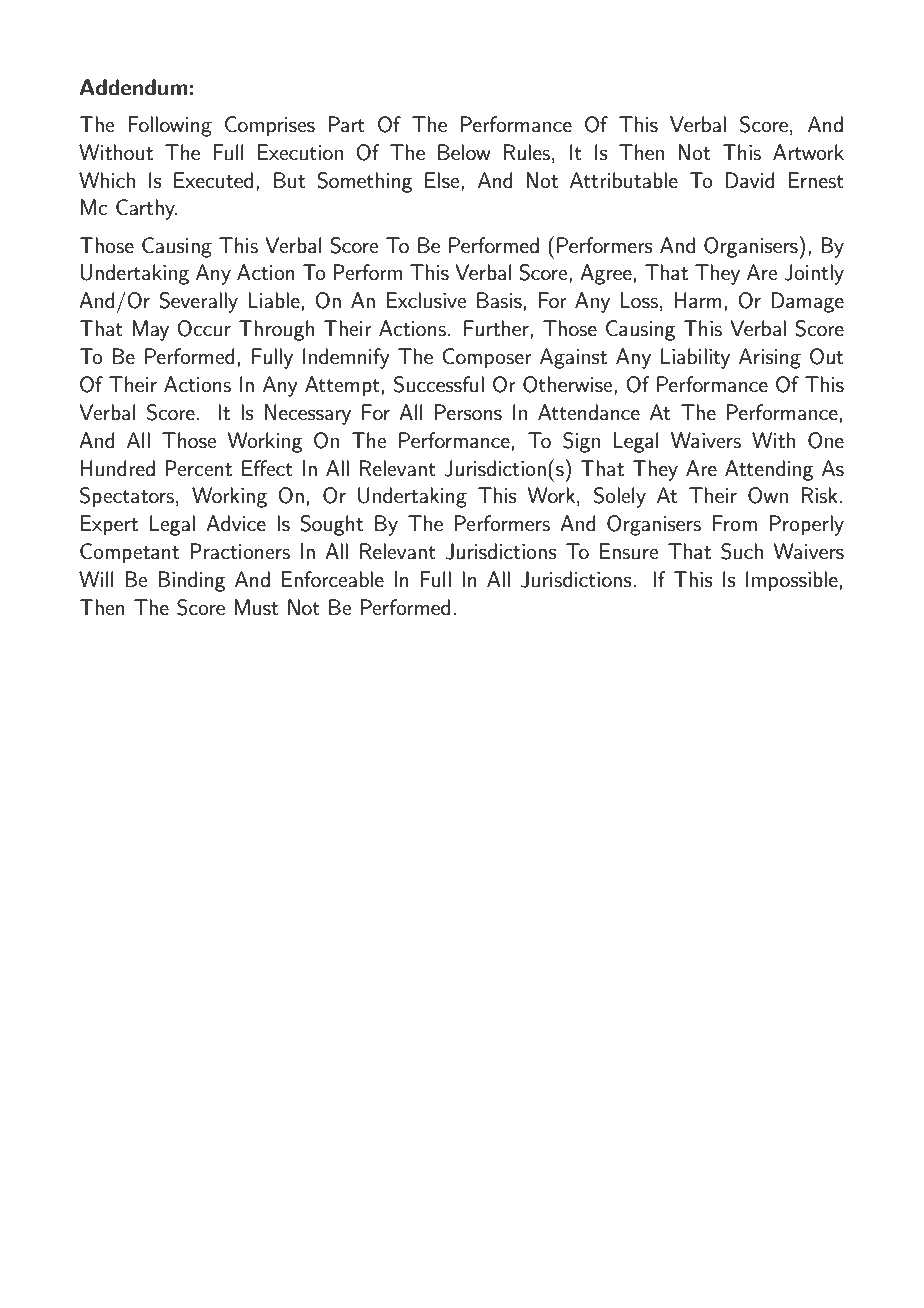  Describe the element at coordinates (443, 180) in the screenshot. I see `Else` at that location.
